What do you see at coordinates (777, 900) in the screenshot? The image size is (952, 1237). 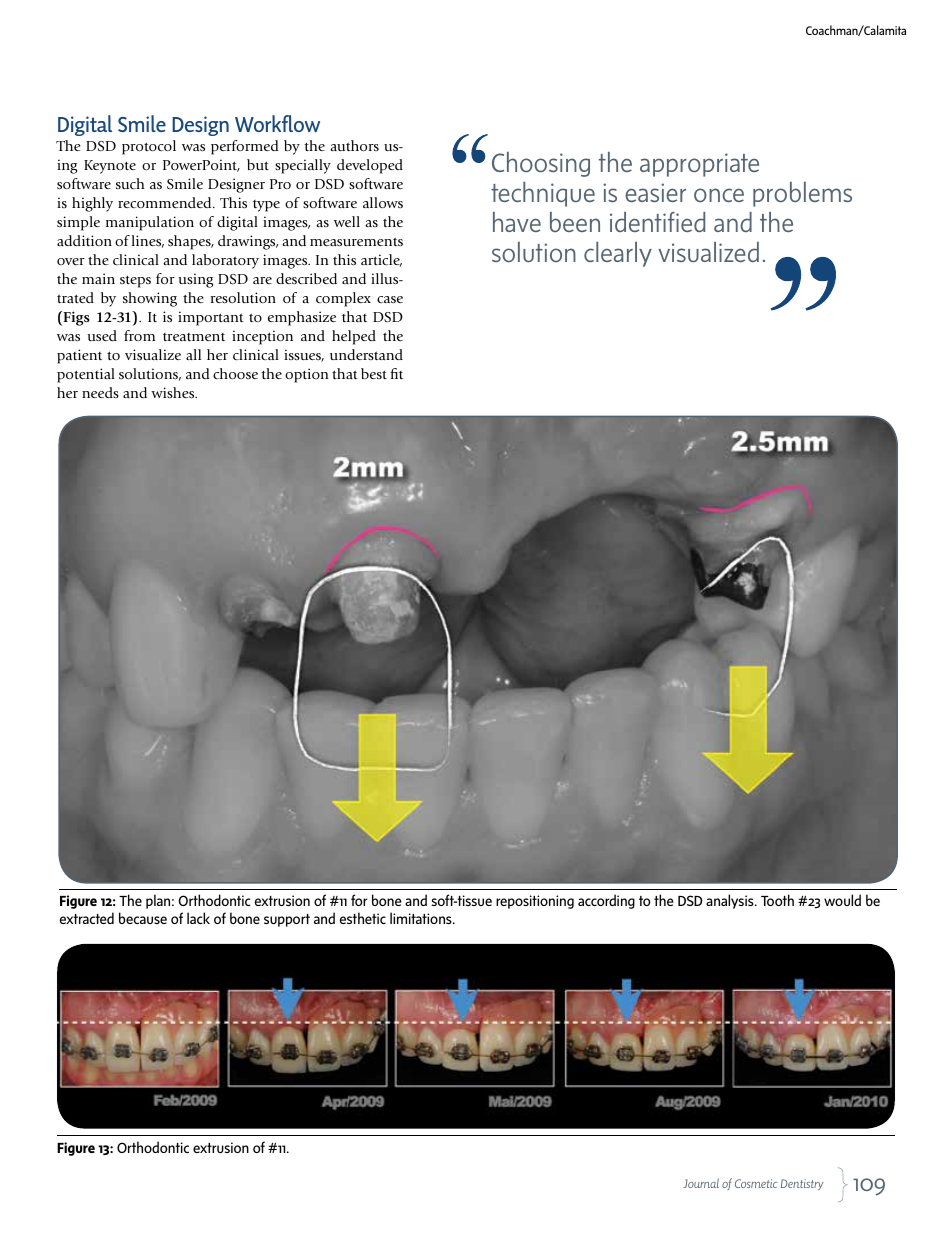 I see `Tooth` at bounding box center [777, 900].
